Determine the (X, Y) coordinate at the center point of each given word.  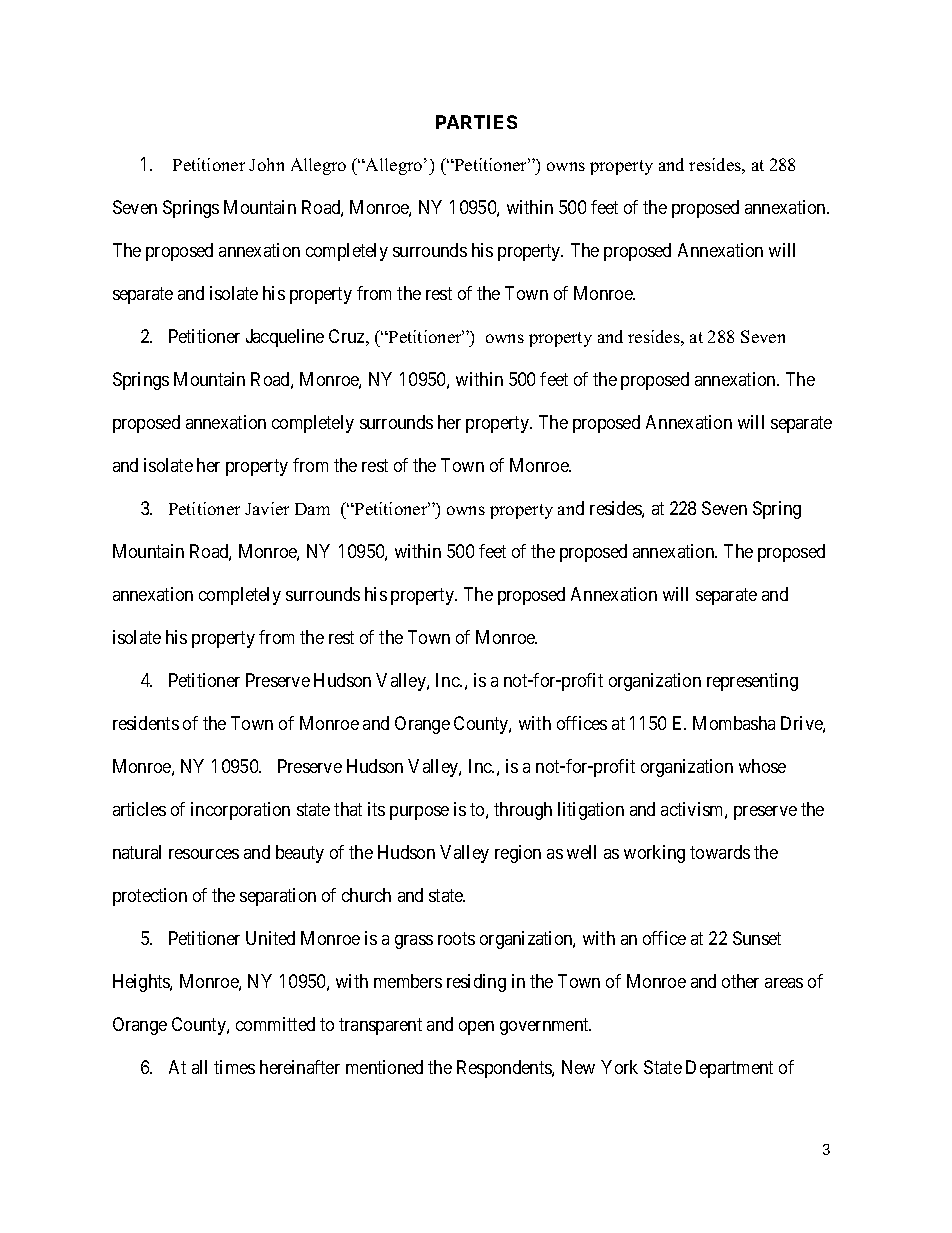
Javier (267, 508)
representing (752, 682)
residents (146, 723)
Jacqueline (285, 338)
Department (729, 1069)
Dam (312, 509)
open (476, 1028)
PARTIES (476, 122)
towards (720, 852)
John (266, 164)
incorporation (240, 811)
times (234, 1067)
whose (762, 766)
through (523, 811)
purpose (419, 813)
